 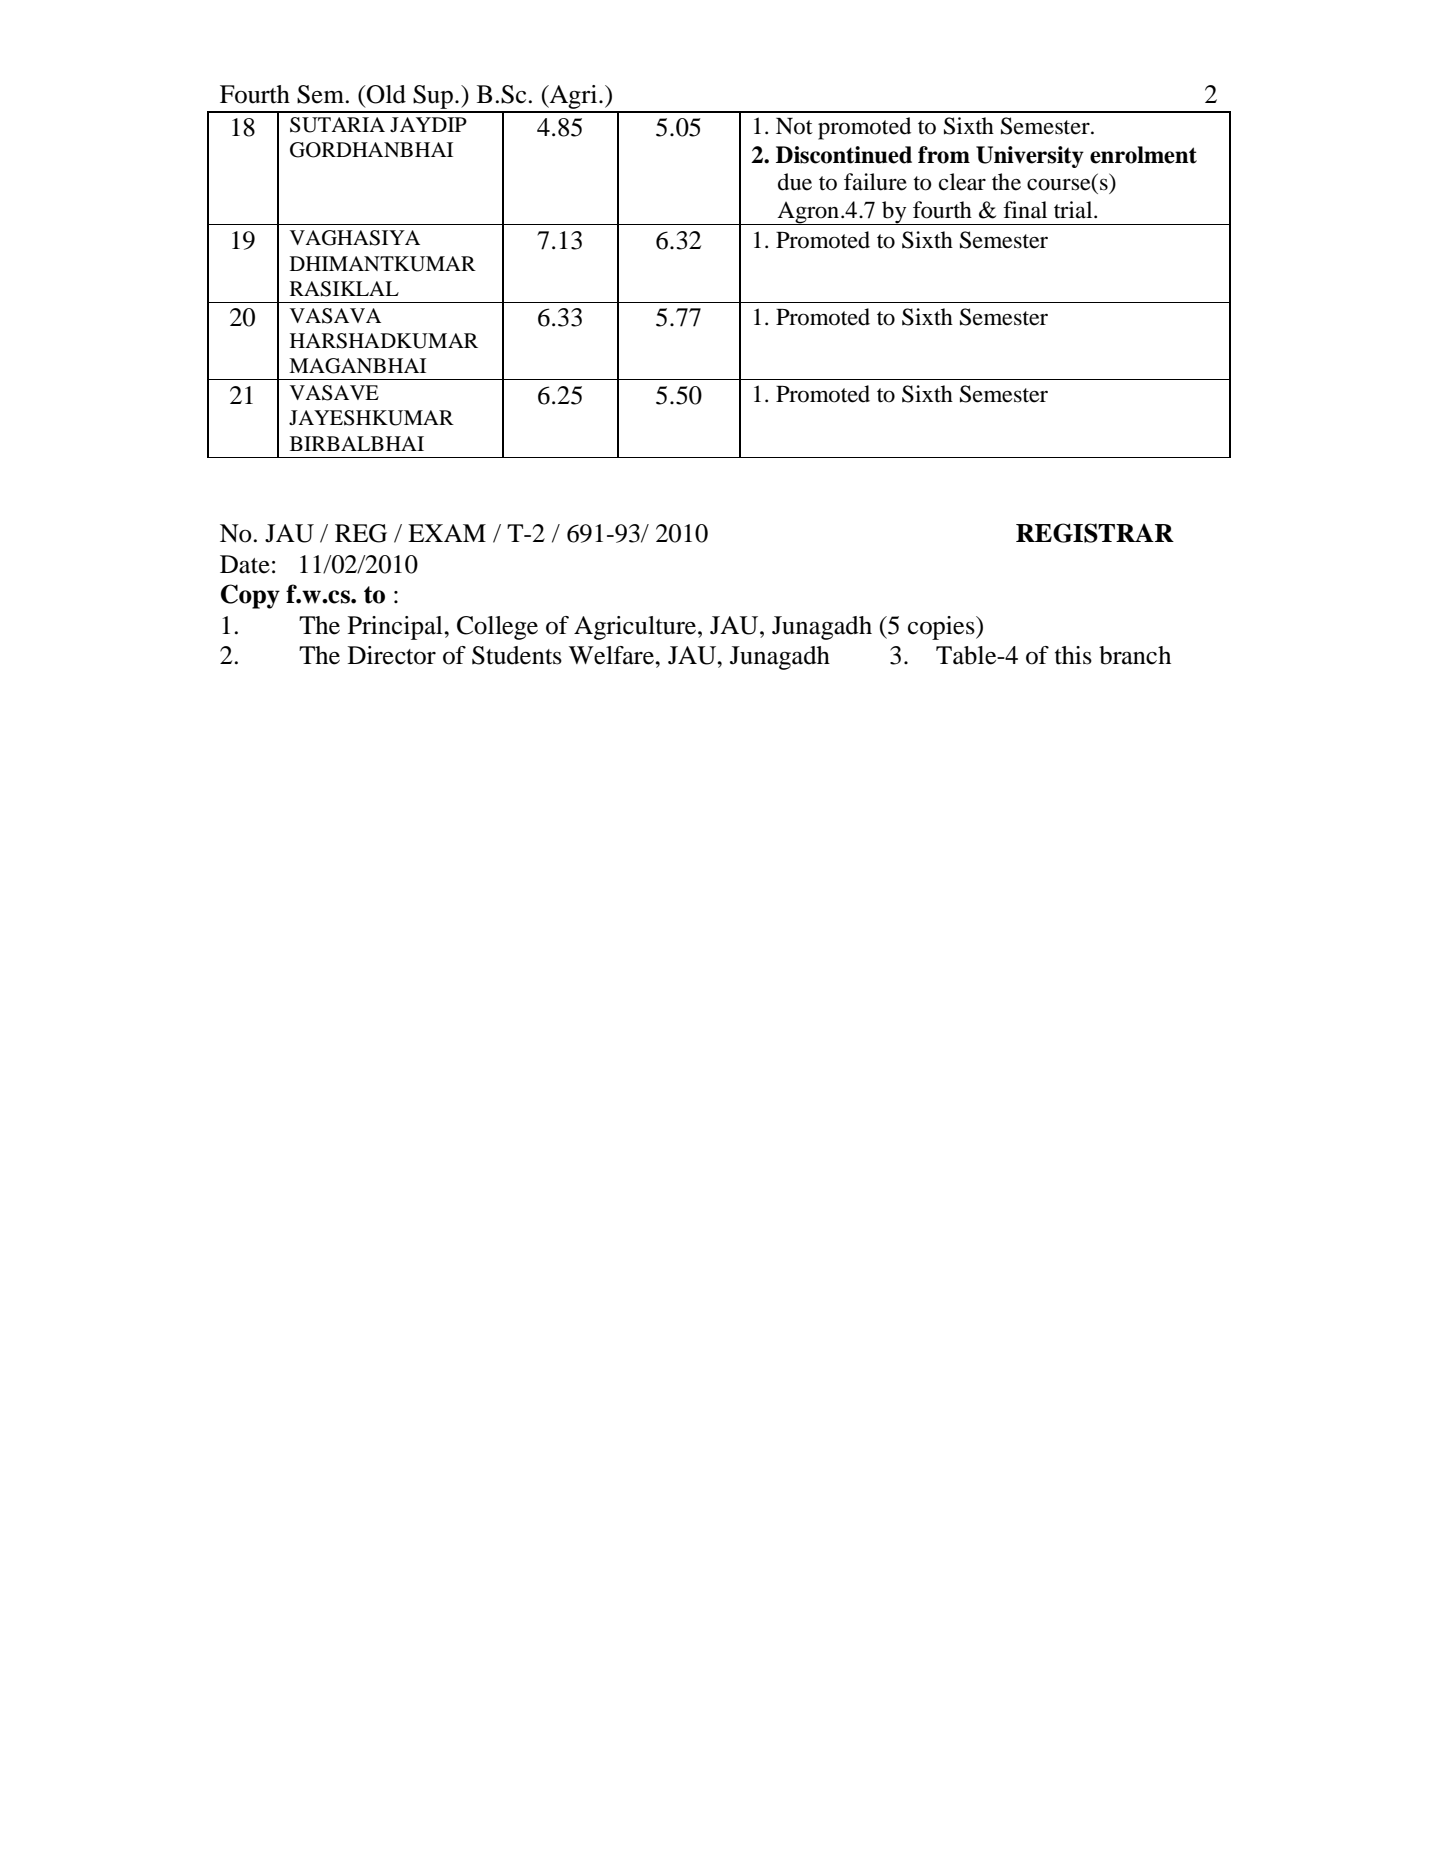 I want to click on due, so click(x=795, y=182).
